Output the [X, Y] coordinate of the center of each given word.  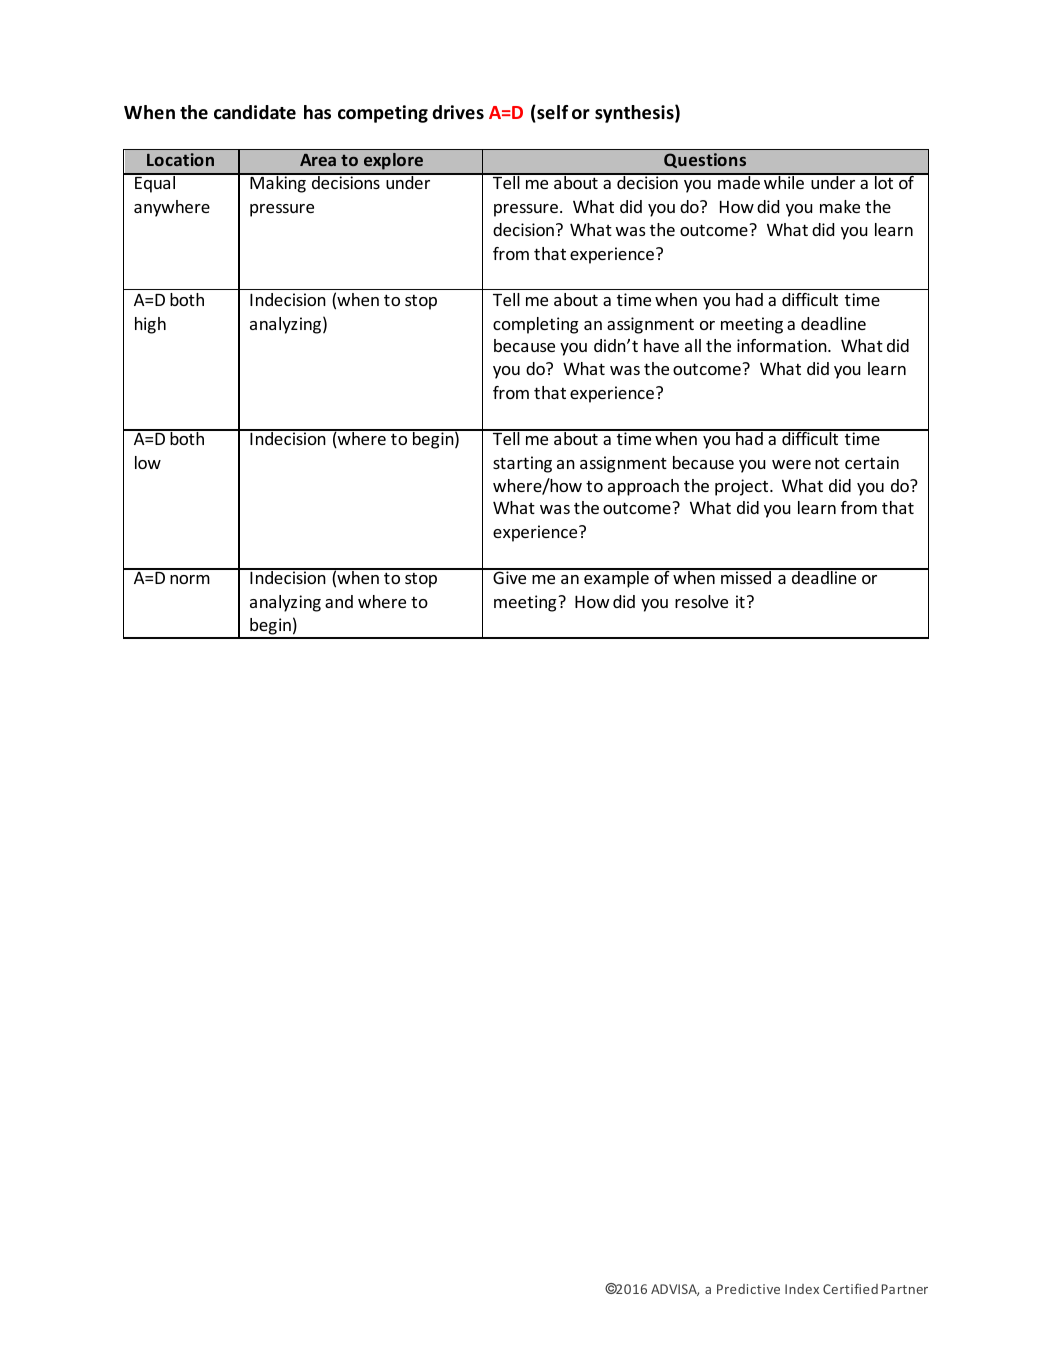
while [784, 181]
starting [522, 464]
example [616, 578]
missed [746, 576]
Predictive [748, 1289]
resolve [701, 601]
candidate [255, 112]
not [827, 463]
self [551, 113]
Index [802, 1289]
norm [190, 579]
